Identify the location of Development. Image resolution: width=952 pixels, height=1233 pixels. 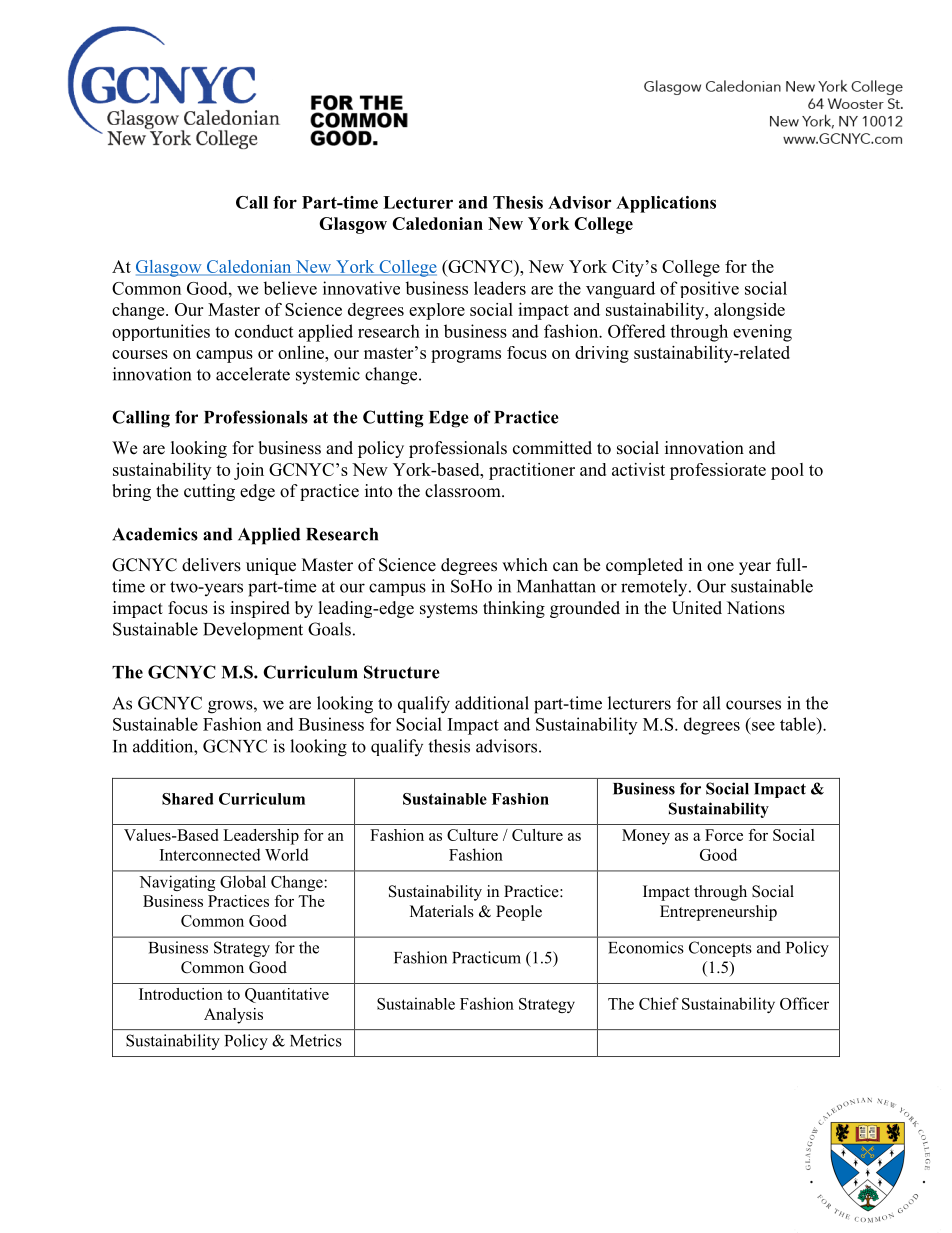
(253, 631).
